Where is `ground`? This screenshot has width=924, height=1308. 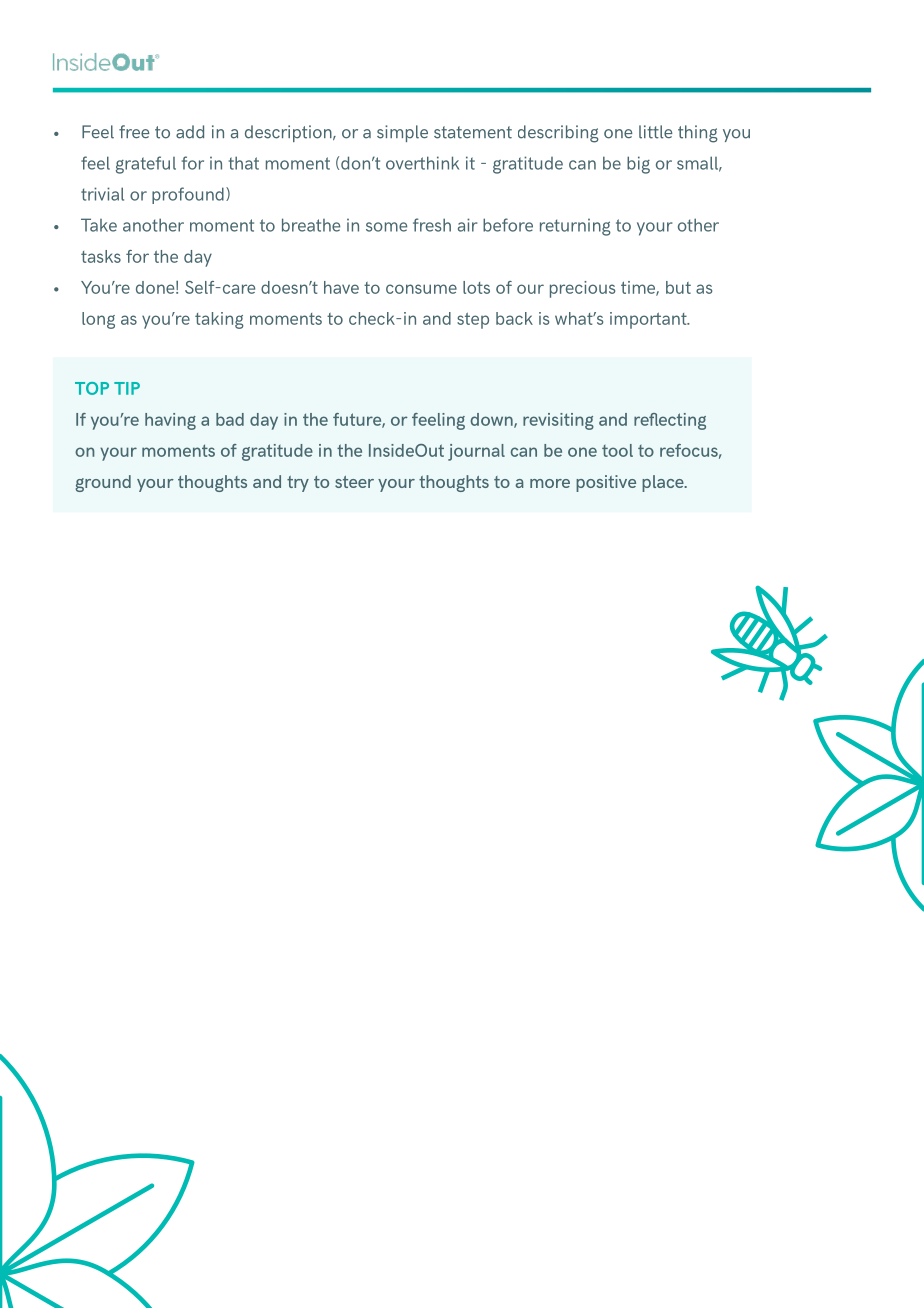 ground is located at coordinates (103, 483).
